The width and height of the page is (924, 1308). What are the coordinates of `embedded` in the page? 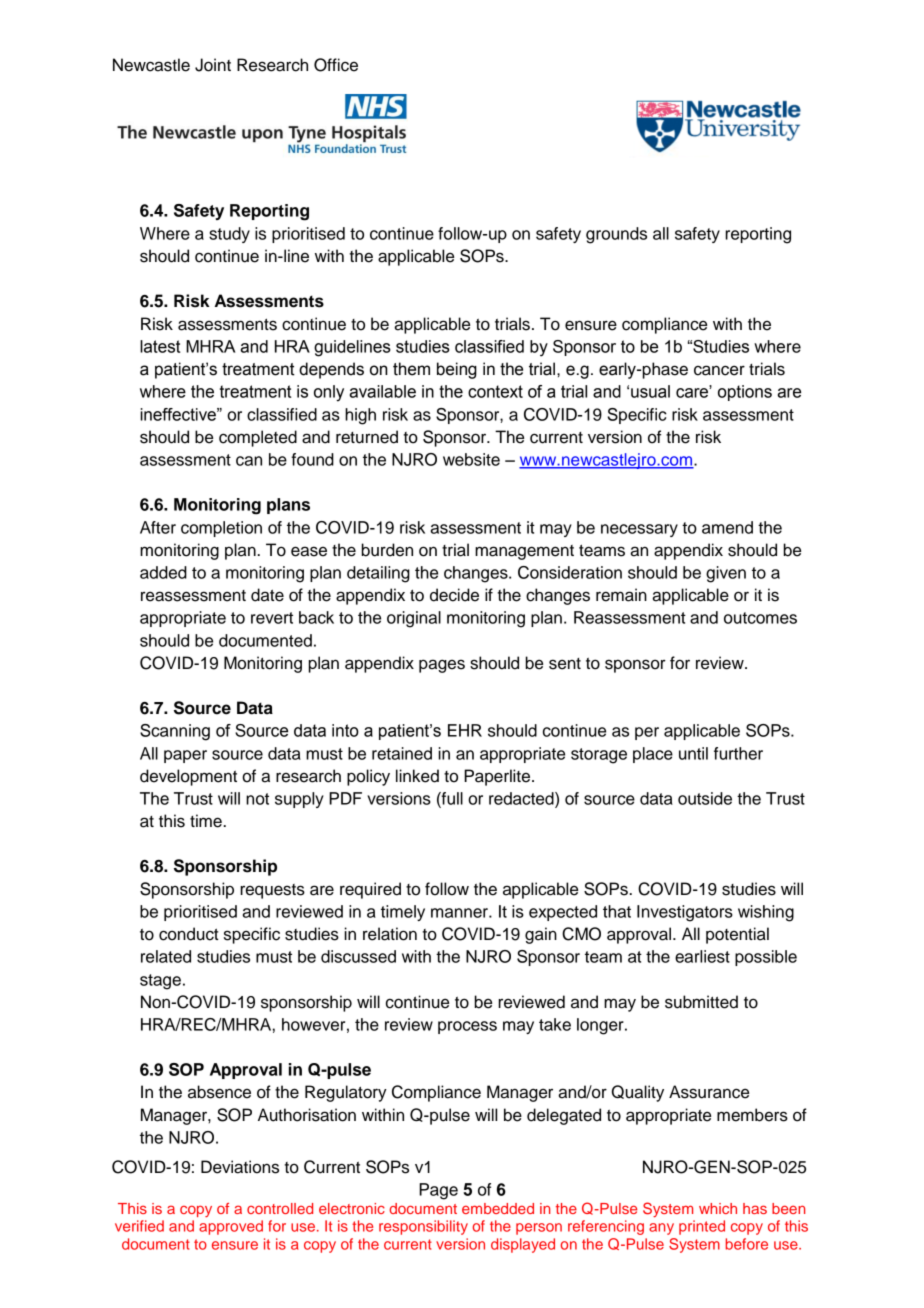 It's located at (498, 1208).
